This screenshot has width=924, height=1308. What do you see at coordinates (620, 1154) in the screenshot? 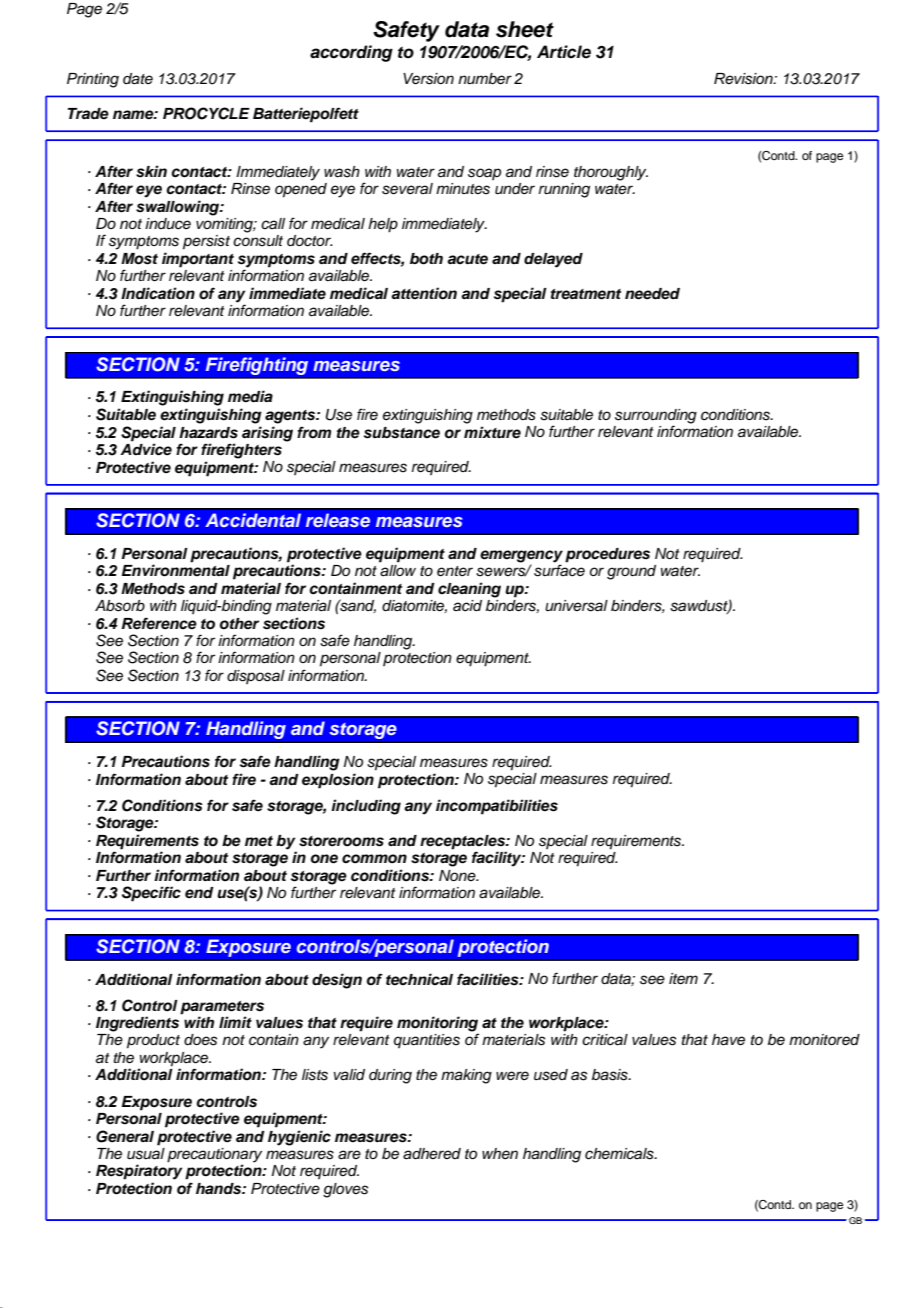
I see `chemicals` at bounding box center [620, 1154].
